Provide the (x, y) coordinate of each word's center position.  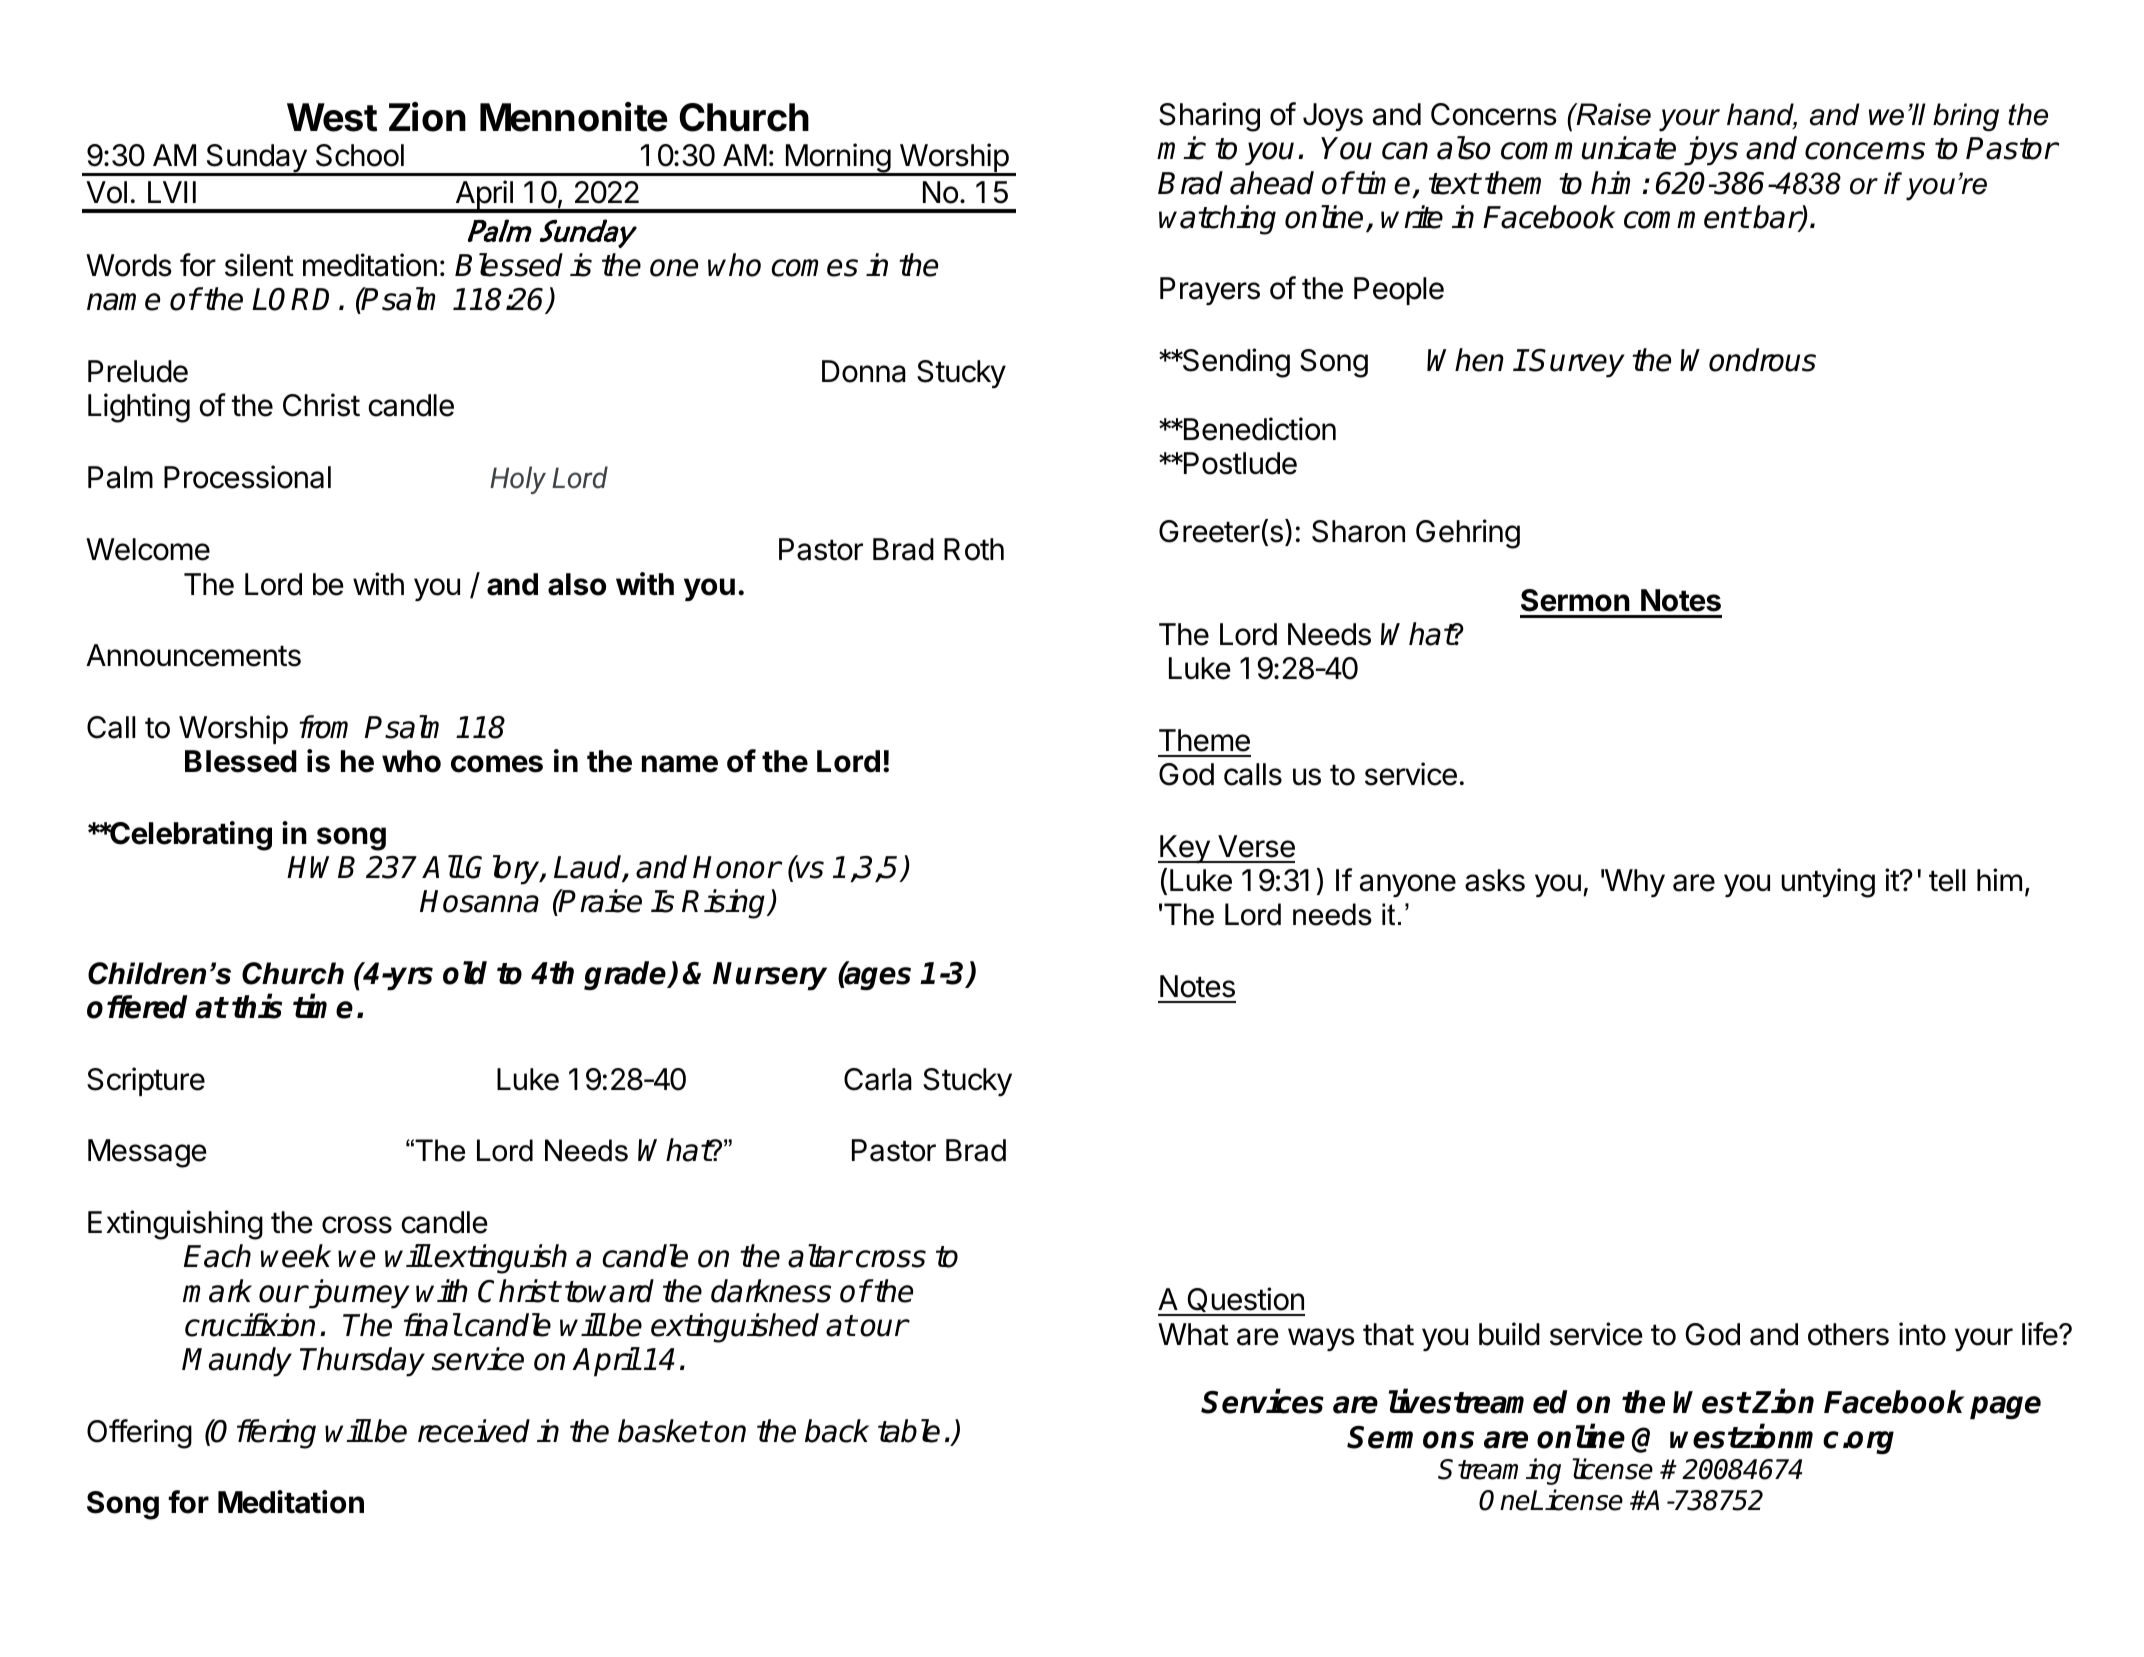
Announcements (193, 655)
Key (1184, 849)
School (360, 155)
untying (1828, 883)
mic (1181, 148)
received (474, 1431)
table (909, 1431)
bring (1966, 117)
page (2005, 1408)
